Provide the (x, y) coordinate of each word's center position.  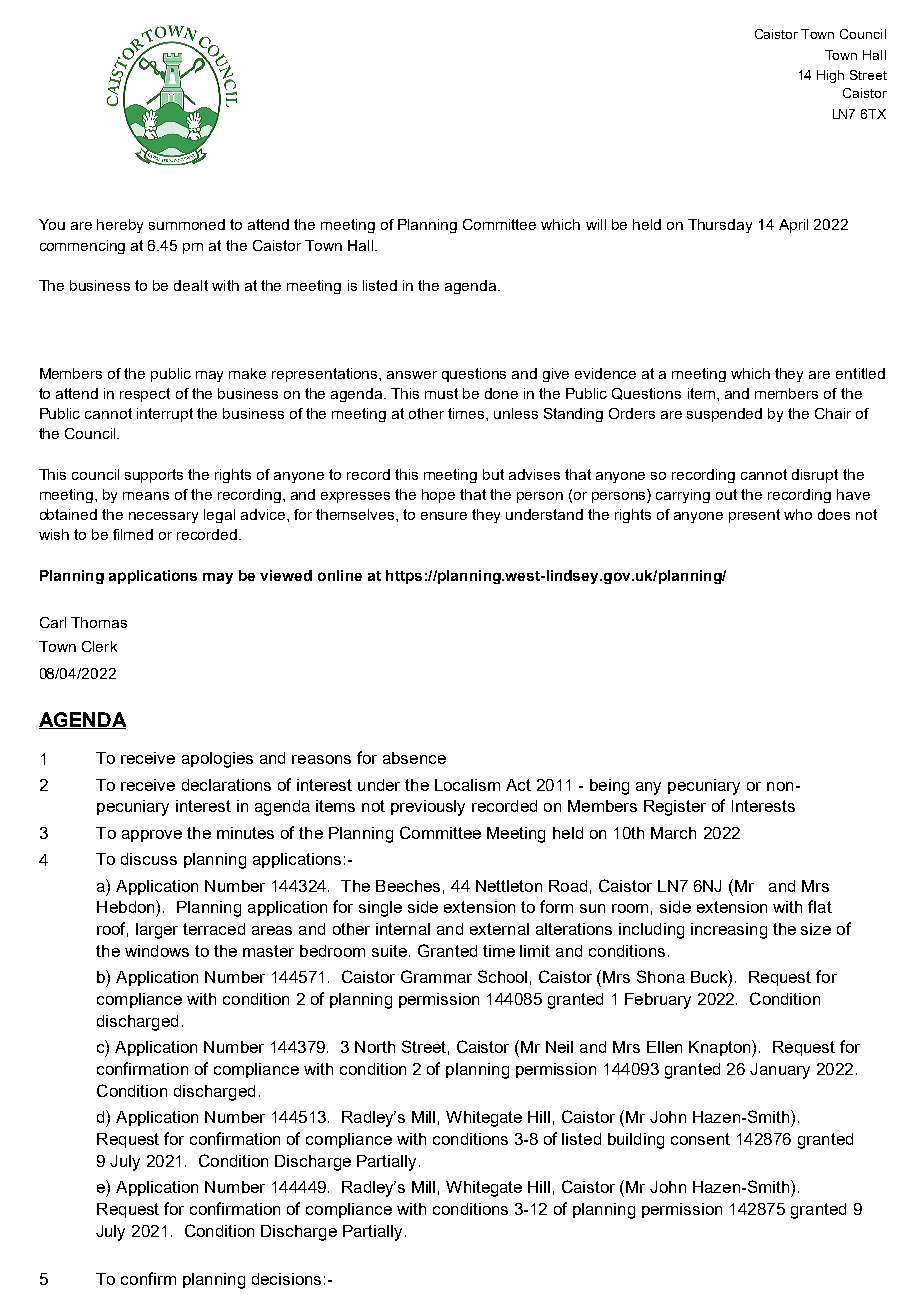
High (830, 76)
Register (675, 808)
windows (157, 951)
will (596, 224)
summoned (187, 224)
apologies (217, 760)
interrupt (165, 415)
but (493, 474)
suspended (724, 415)
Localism (467, 785)
